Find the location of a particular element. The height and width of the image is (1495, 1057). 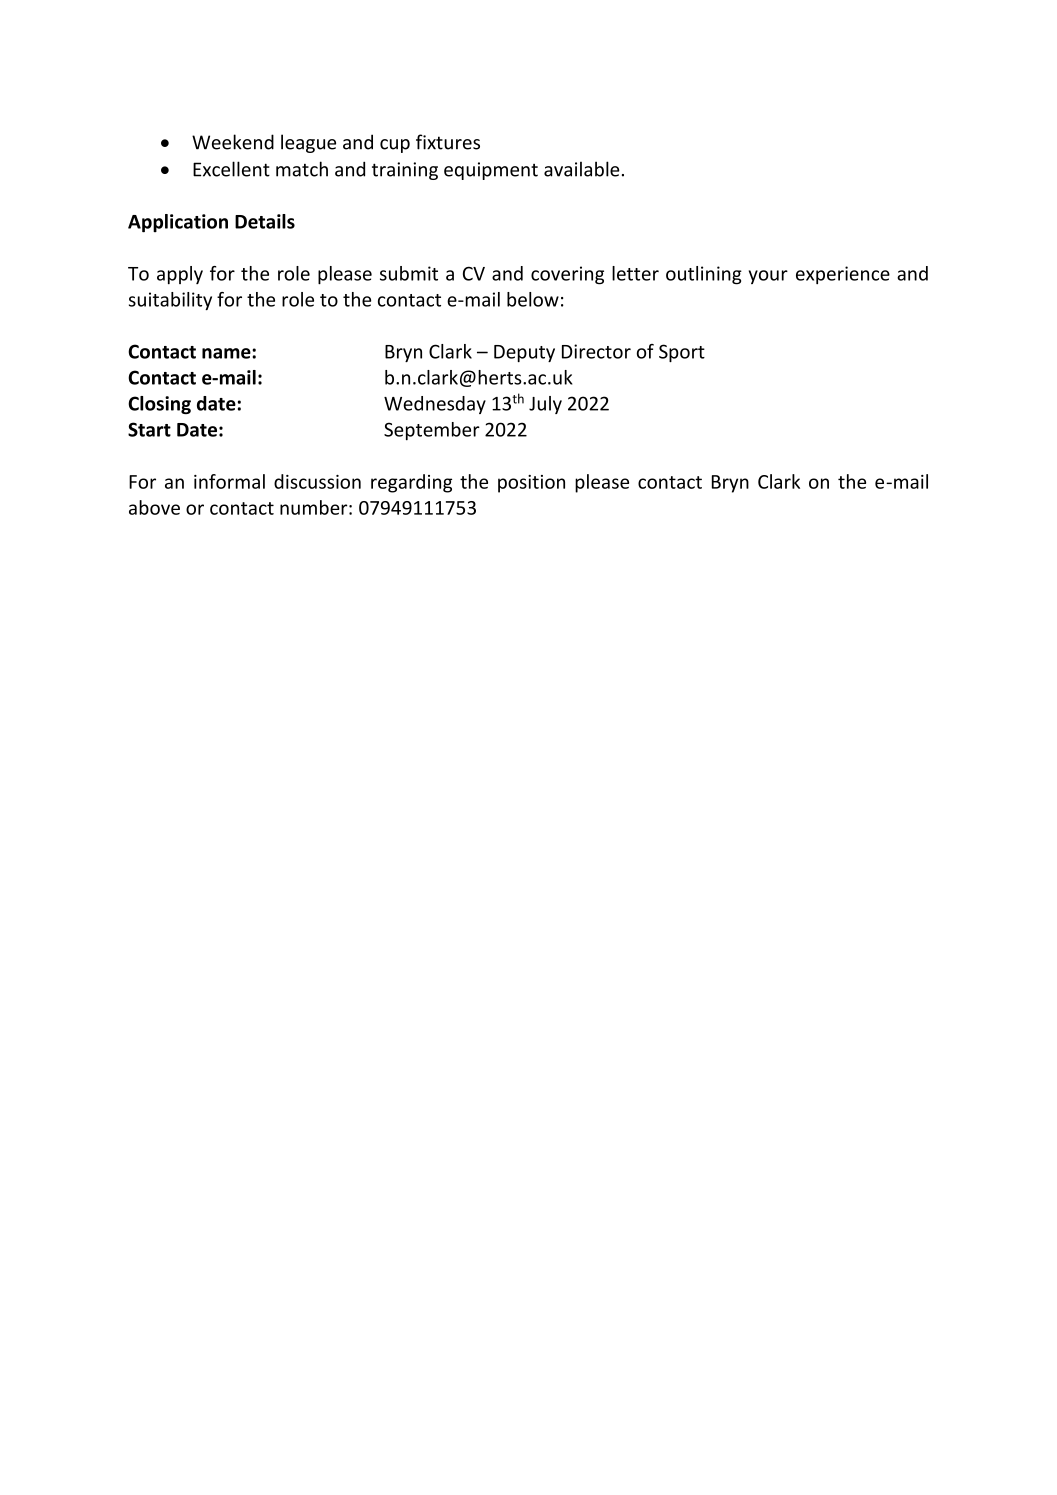

informal is located at coordinates (229, 481).
